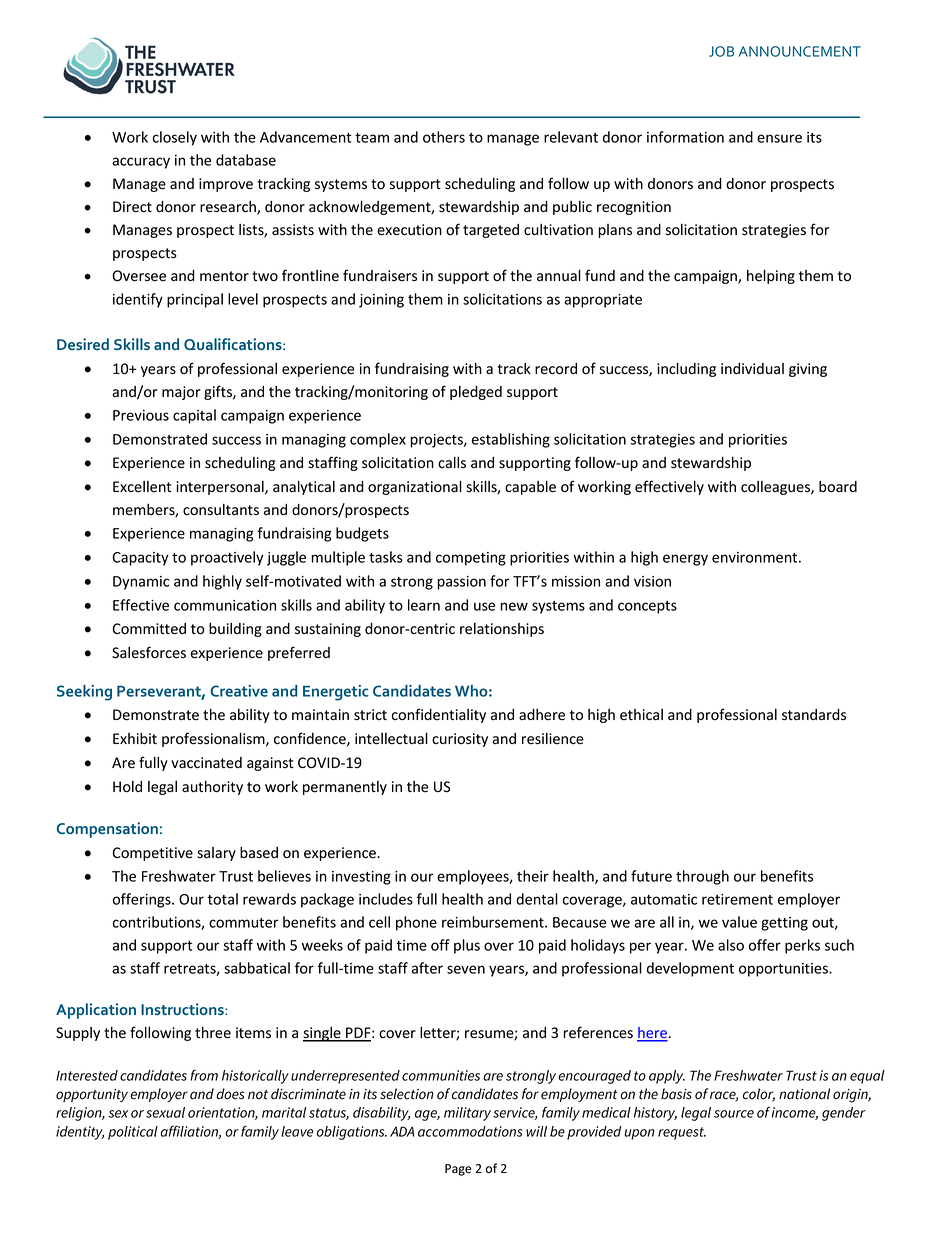  Describe the element at coordinates (444, 137) in the screenshot. I see `others` at that location.
